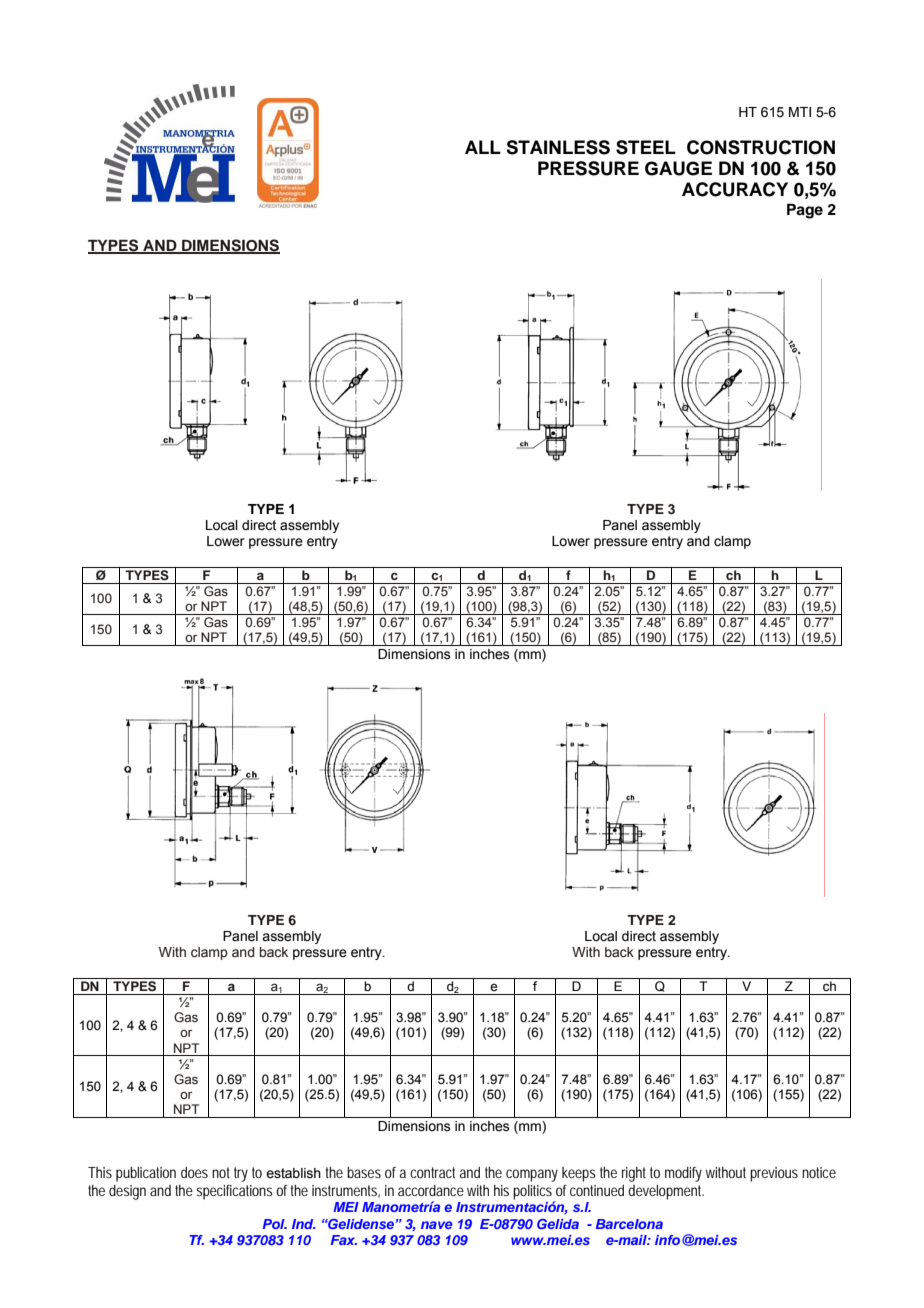  I want to click on CONSTRUCTION, so click(761, 147).
